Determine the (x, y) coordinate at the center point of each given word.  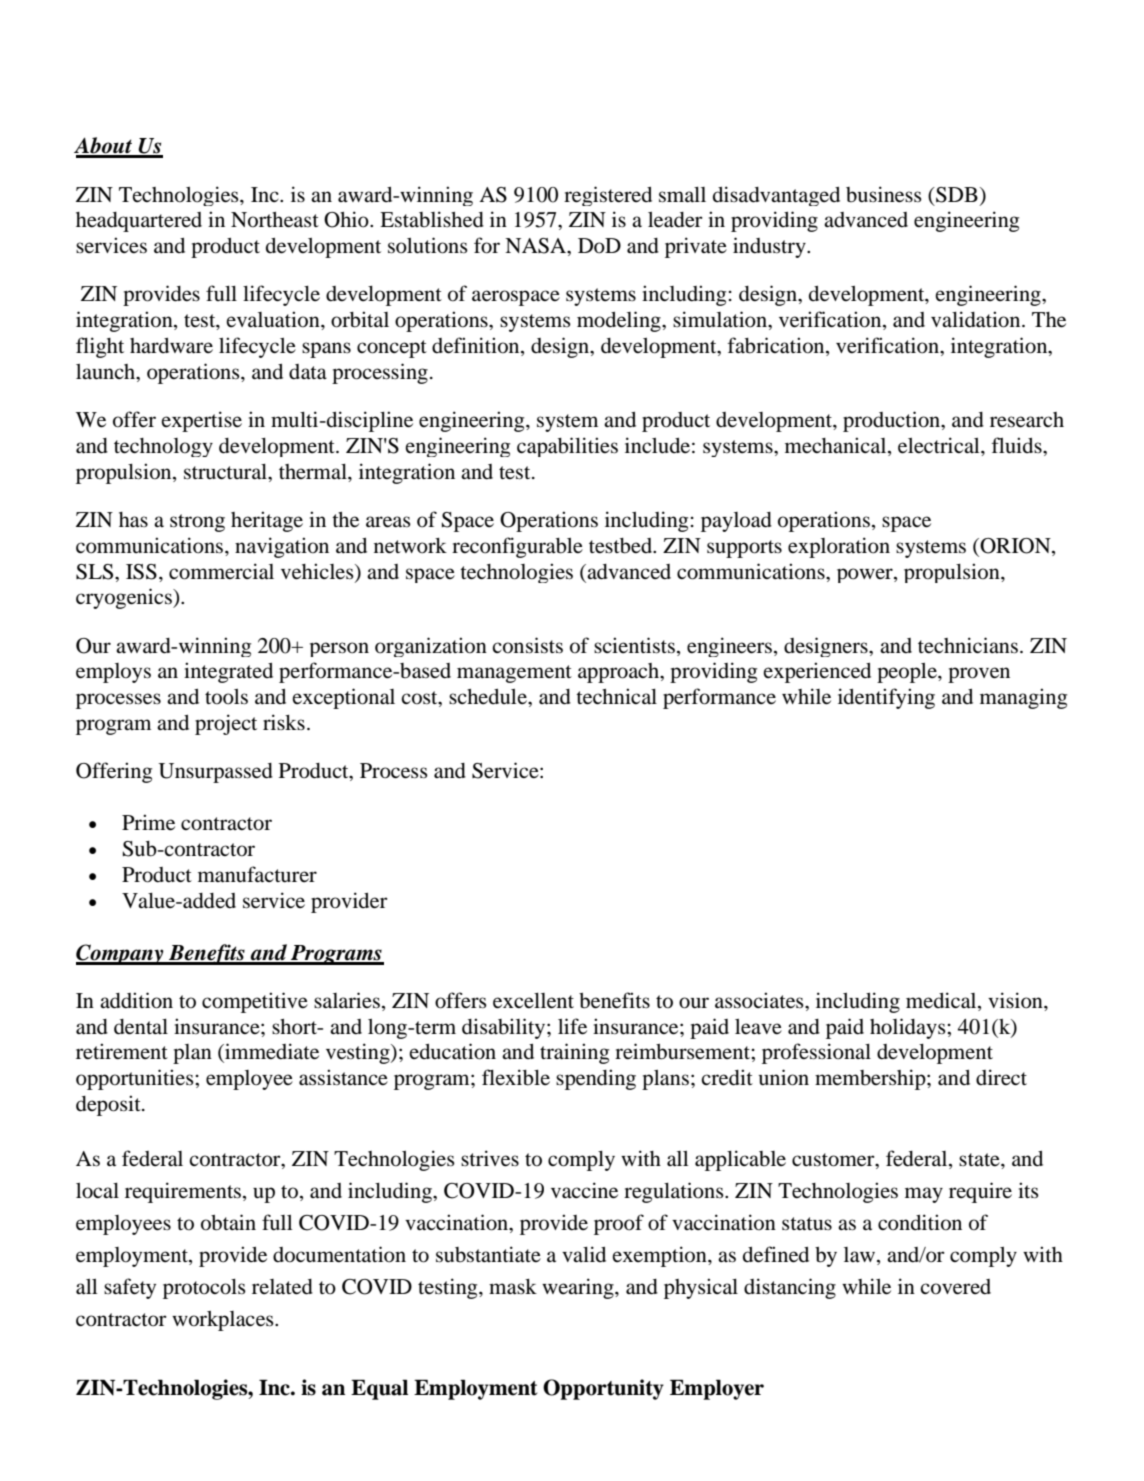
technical (616, 696)
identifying (886, 698)
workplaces (224, 1321)
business (884, 194)
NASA (537, 247)
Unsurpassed (215, 773)
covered (955, 1287)
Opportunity (603, 1389)
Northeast (275, 220)
